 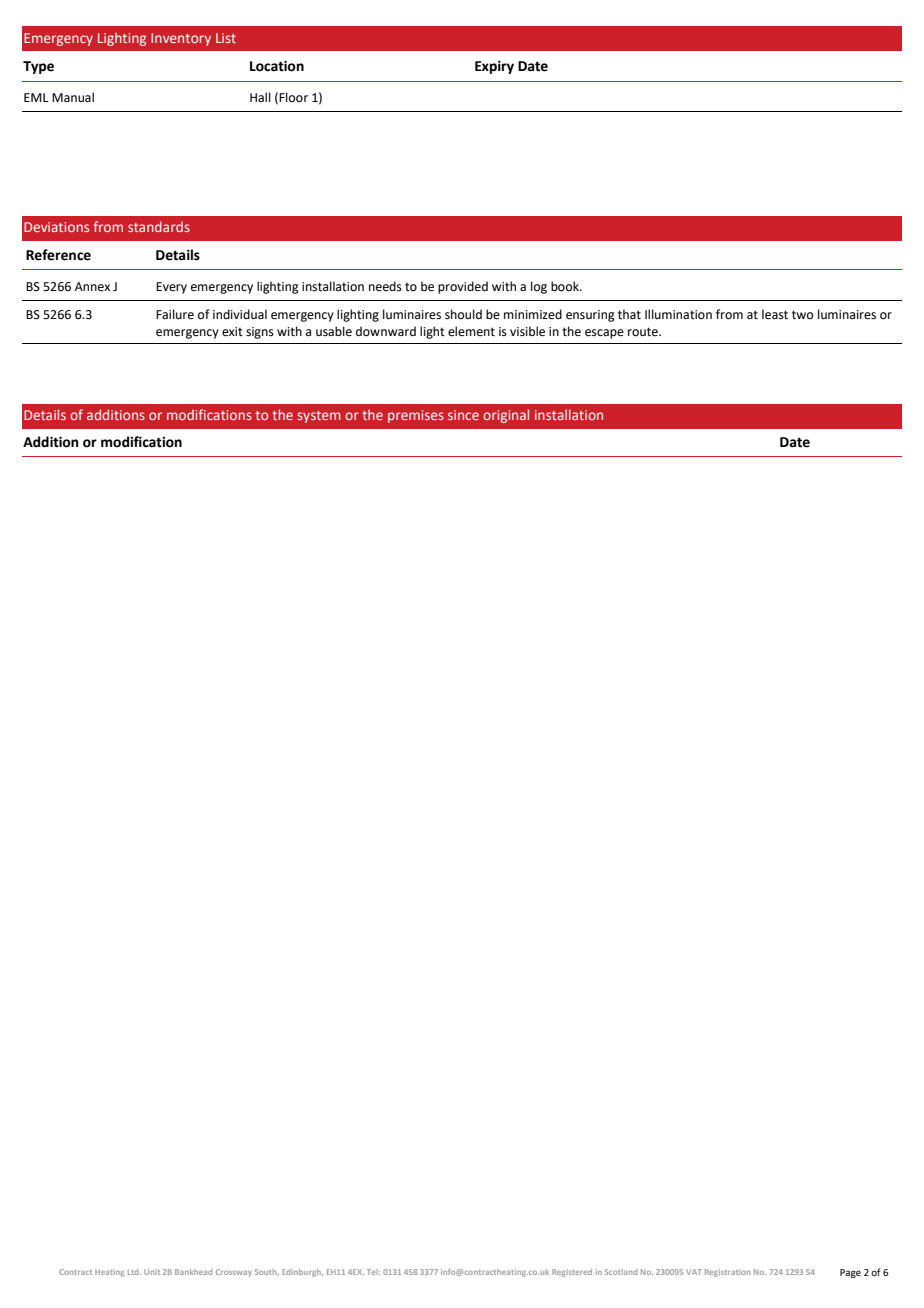 I want to click on original, so click(x=506, y=416).
